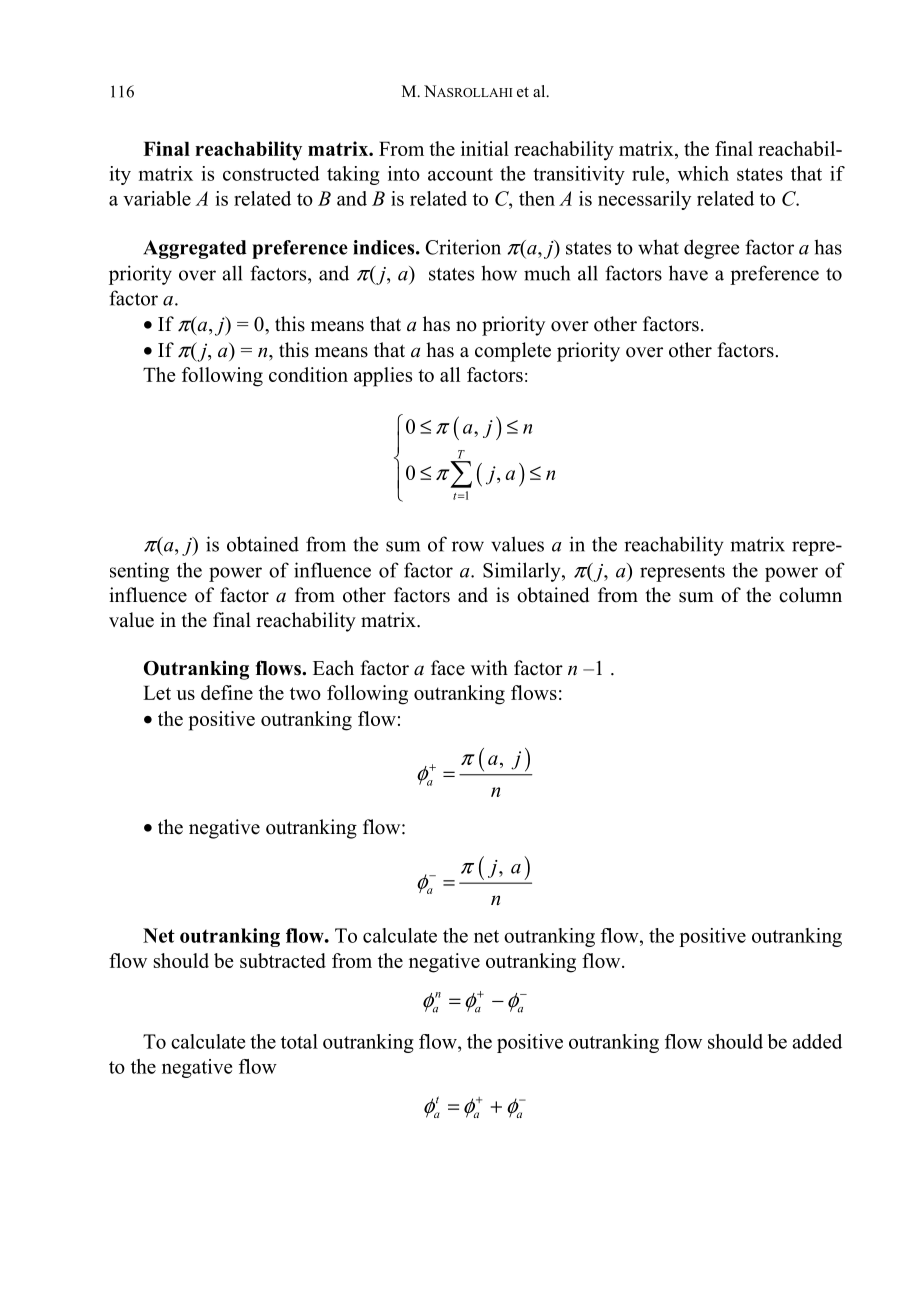 The height and width of the image is (1304, 924). I want to click on account, so click(460, 174).
